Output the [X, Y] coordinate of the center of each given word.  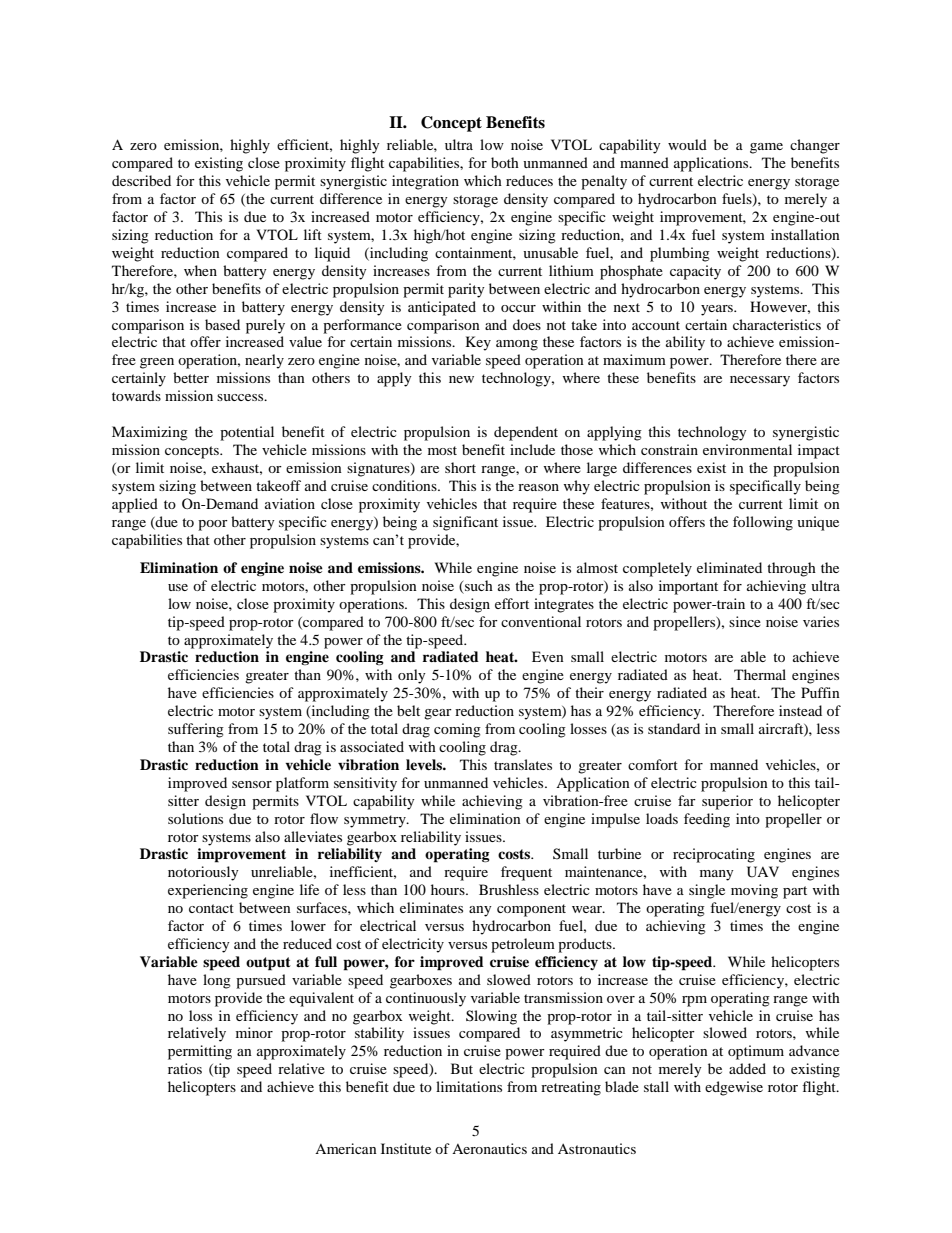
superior [727, 802]
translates [523, 764]
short [460, 467]
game [766, 148]
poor [213, 525]
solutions [195, 818]
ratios [185, 1068]
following [763, 523]
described [141, 180]
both [505, 162]
